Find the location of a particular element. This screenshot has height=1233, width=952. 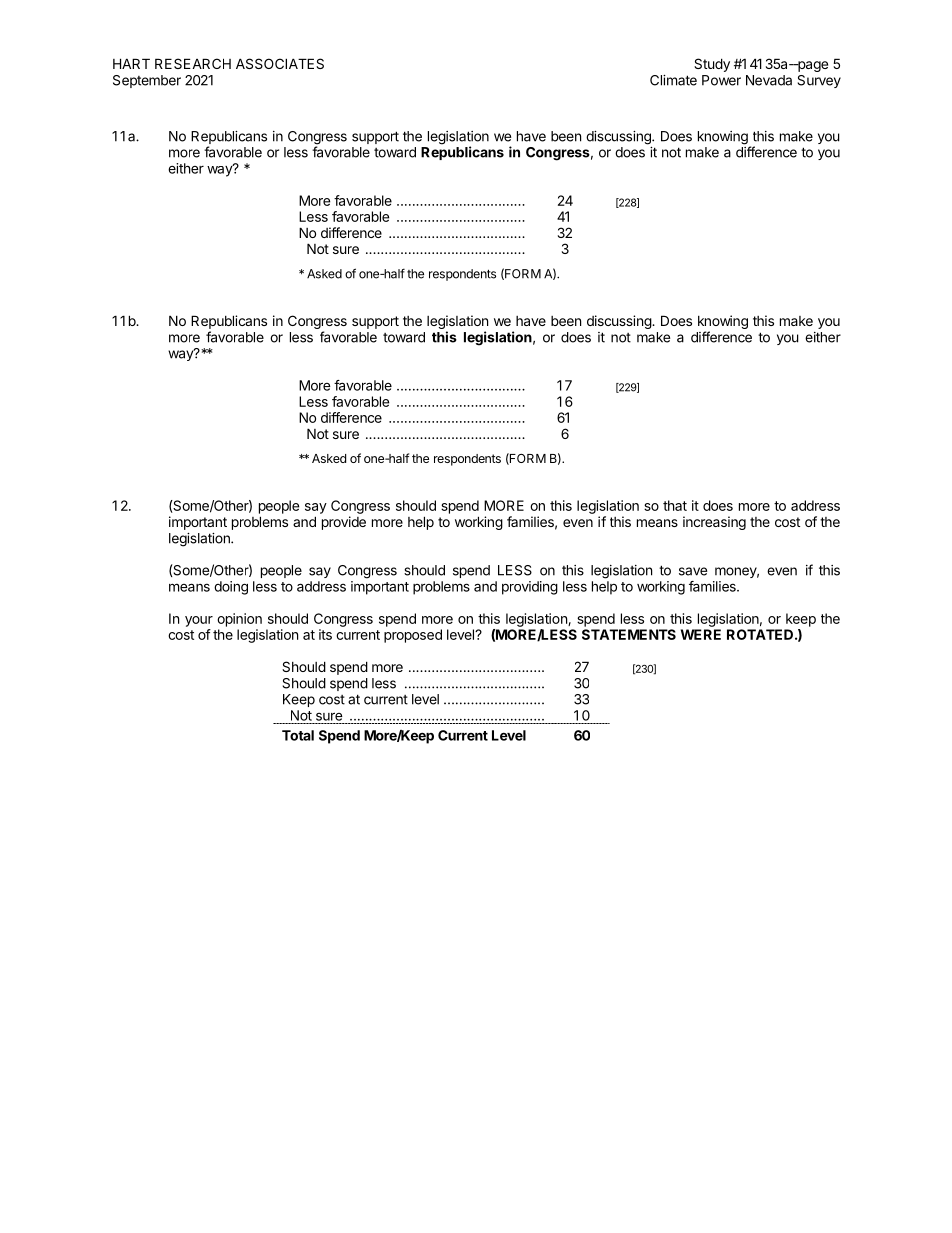

Nevada is located at coordinates (769, 80).
